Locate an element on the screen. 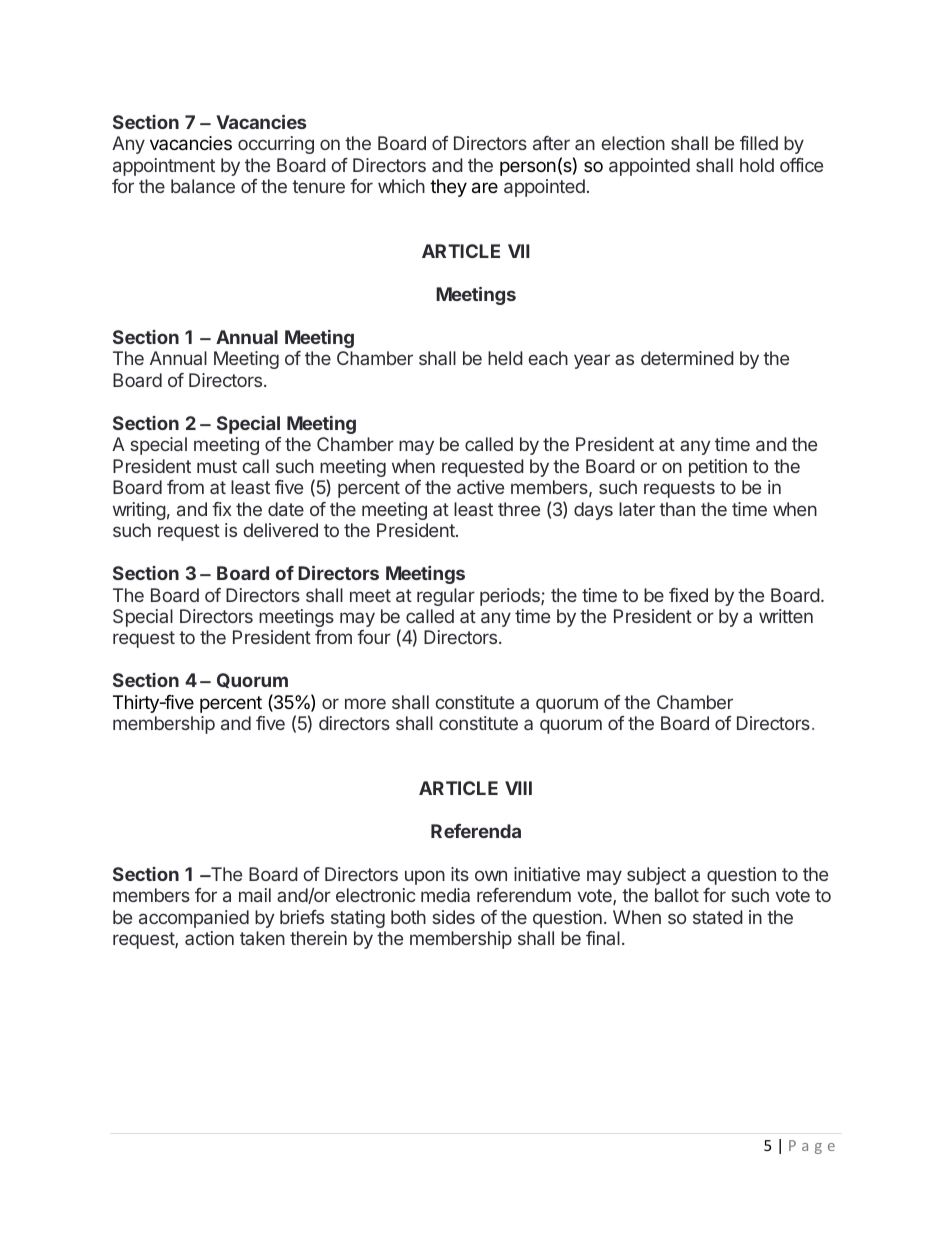  three is located at coordinates (519, 509).
